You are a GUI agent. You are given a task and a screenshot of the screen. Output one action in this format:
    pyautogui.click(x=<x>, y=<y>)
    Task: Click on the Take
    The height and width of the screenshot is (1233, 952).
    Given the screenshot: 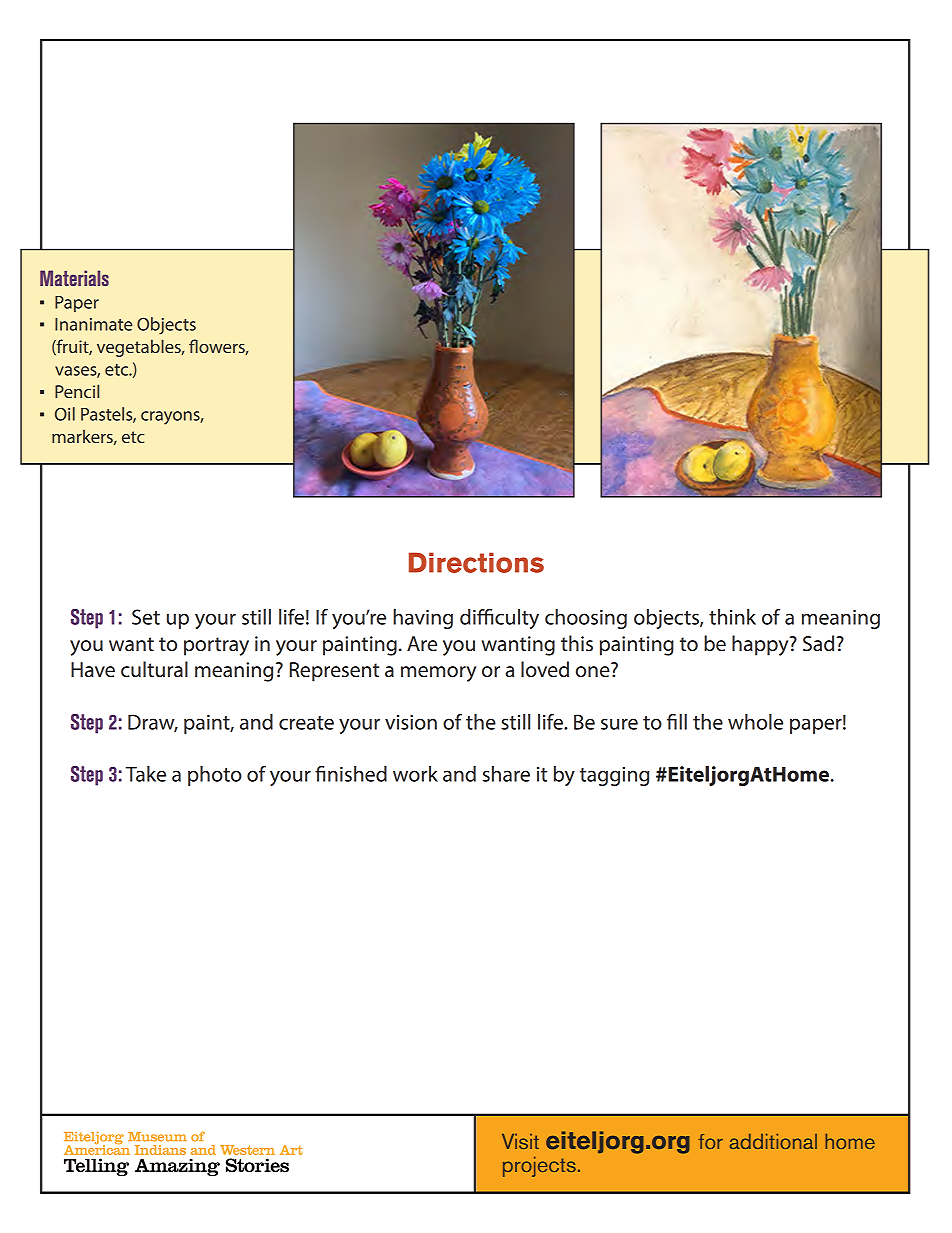 What is the action you would take?
    pyautogui.click(x=146, y=774)
